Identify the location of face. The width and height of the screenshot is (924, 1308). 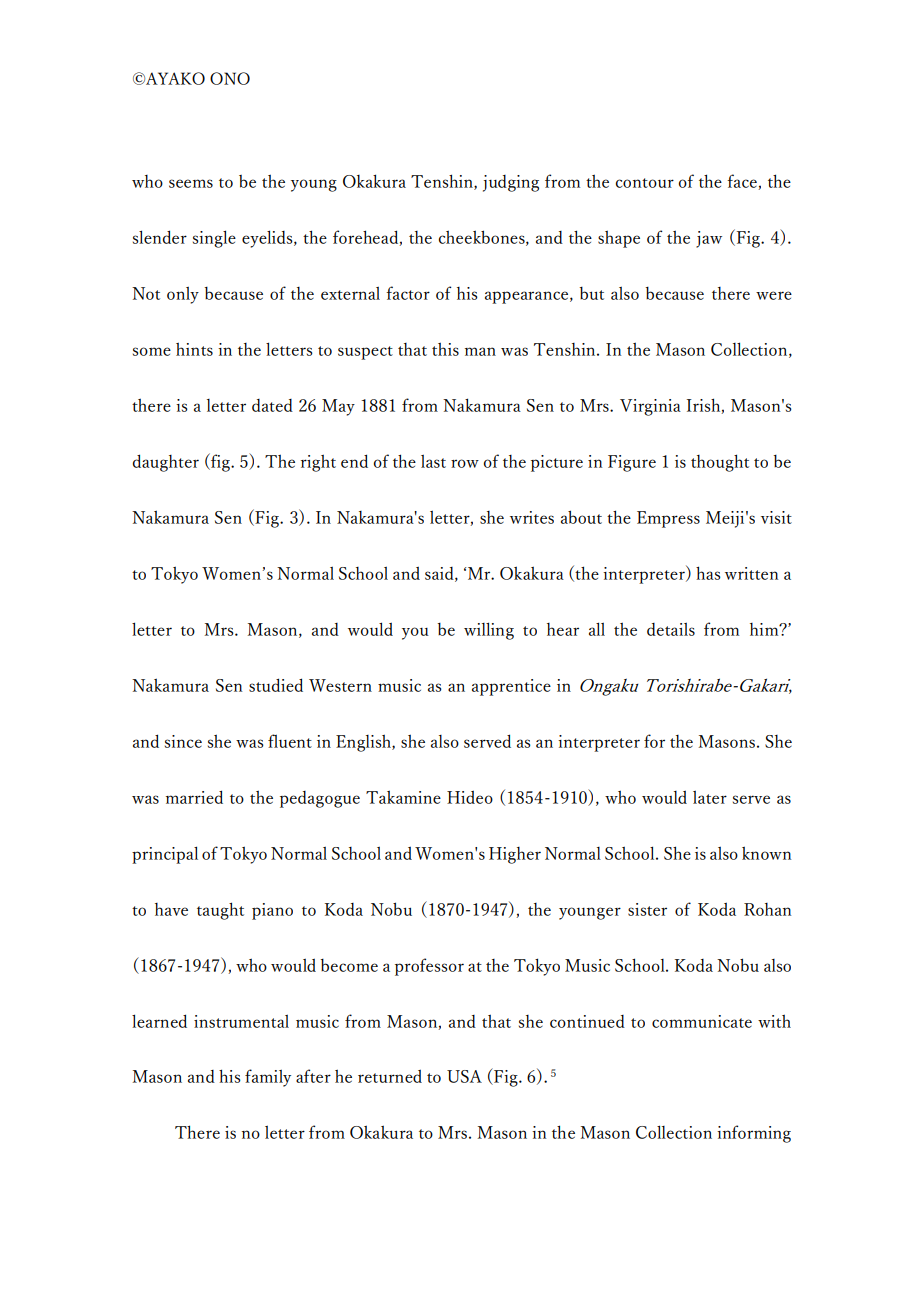
(743, 182).
